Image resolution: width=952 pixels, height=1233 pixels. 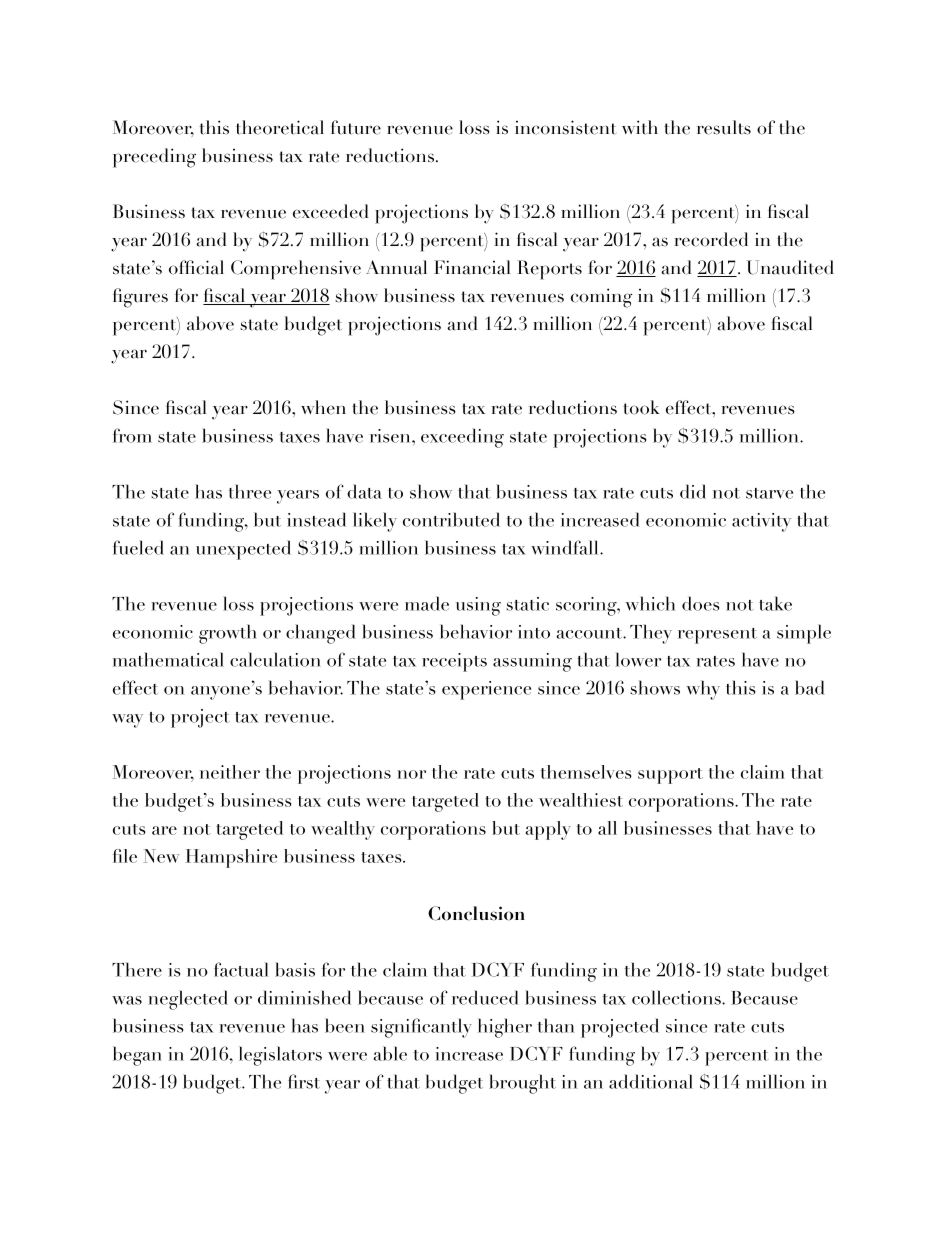 I want to click on began, so click(x=137, y=1056).
